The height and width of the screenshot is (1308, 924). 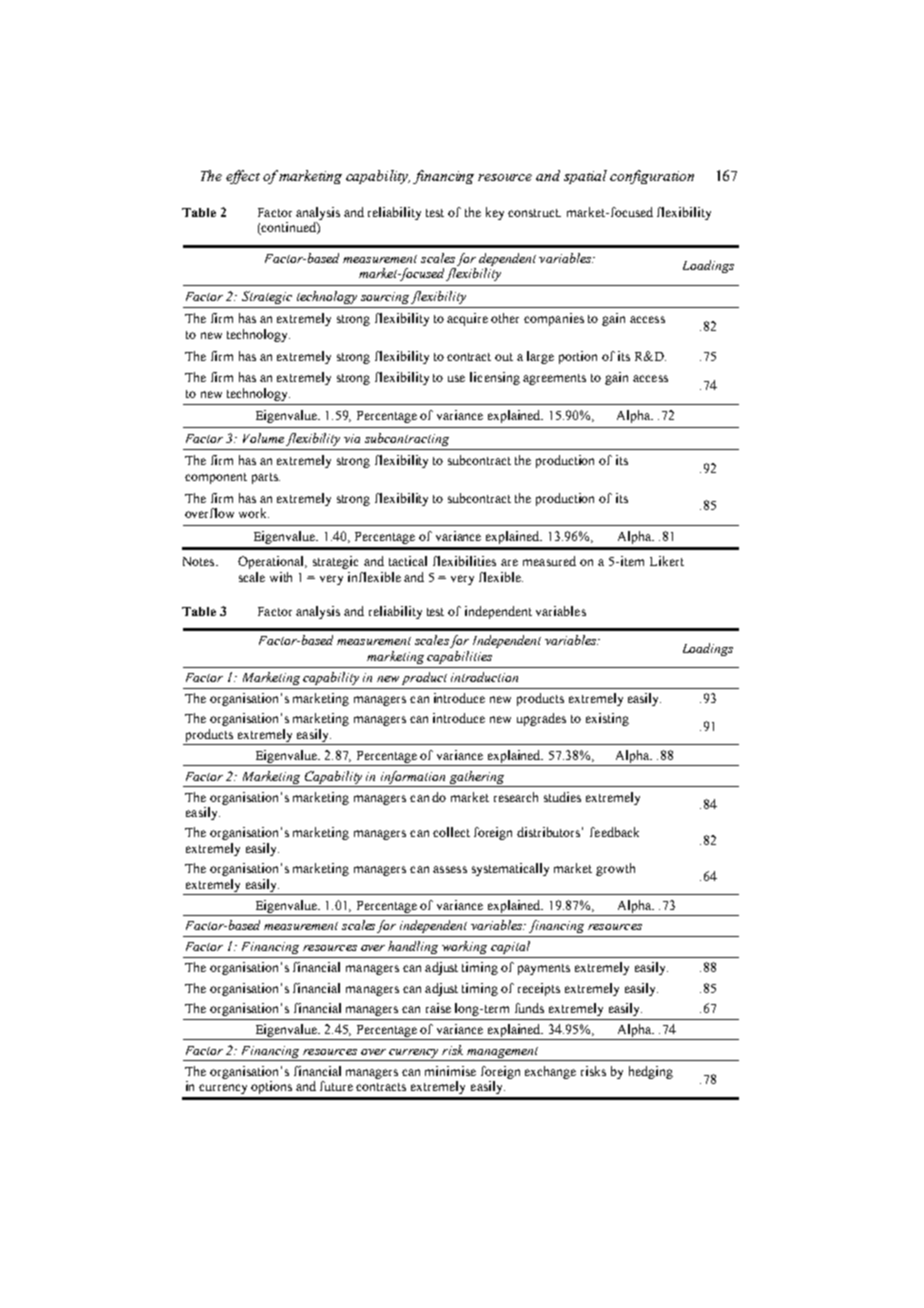 What do you see at coordinates (484, 677) in the screenshot?
I see `introduction` at bounding box center [484, 677].
